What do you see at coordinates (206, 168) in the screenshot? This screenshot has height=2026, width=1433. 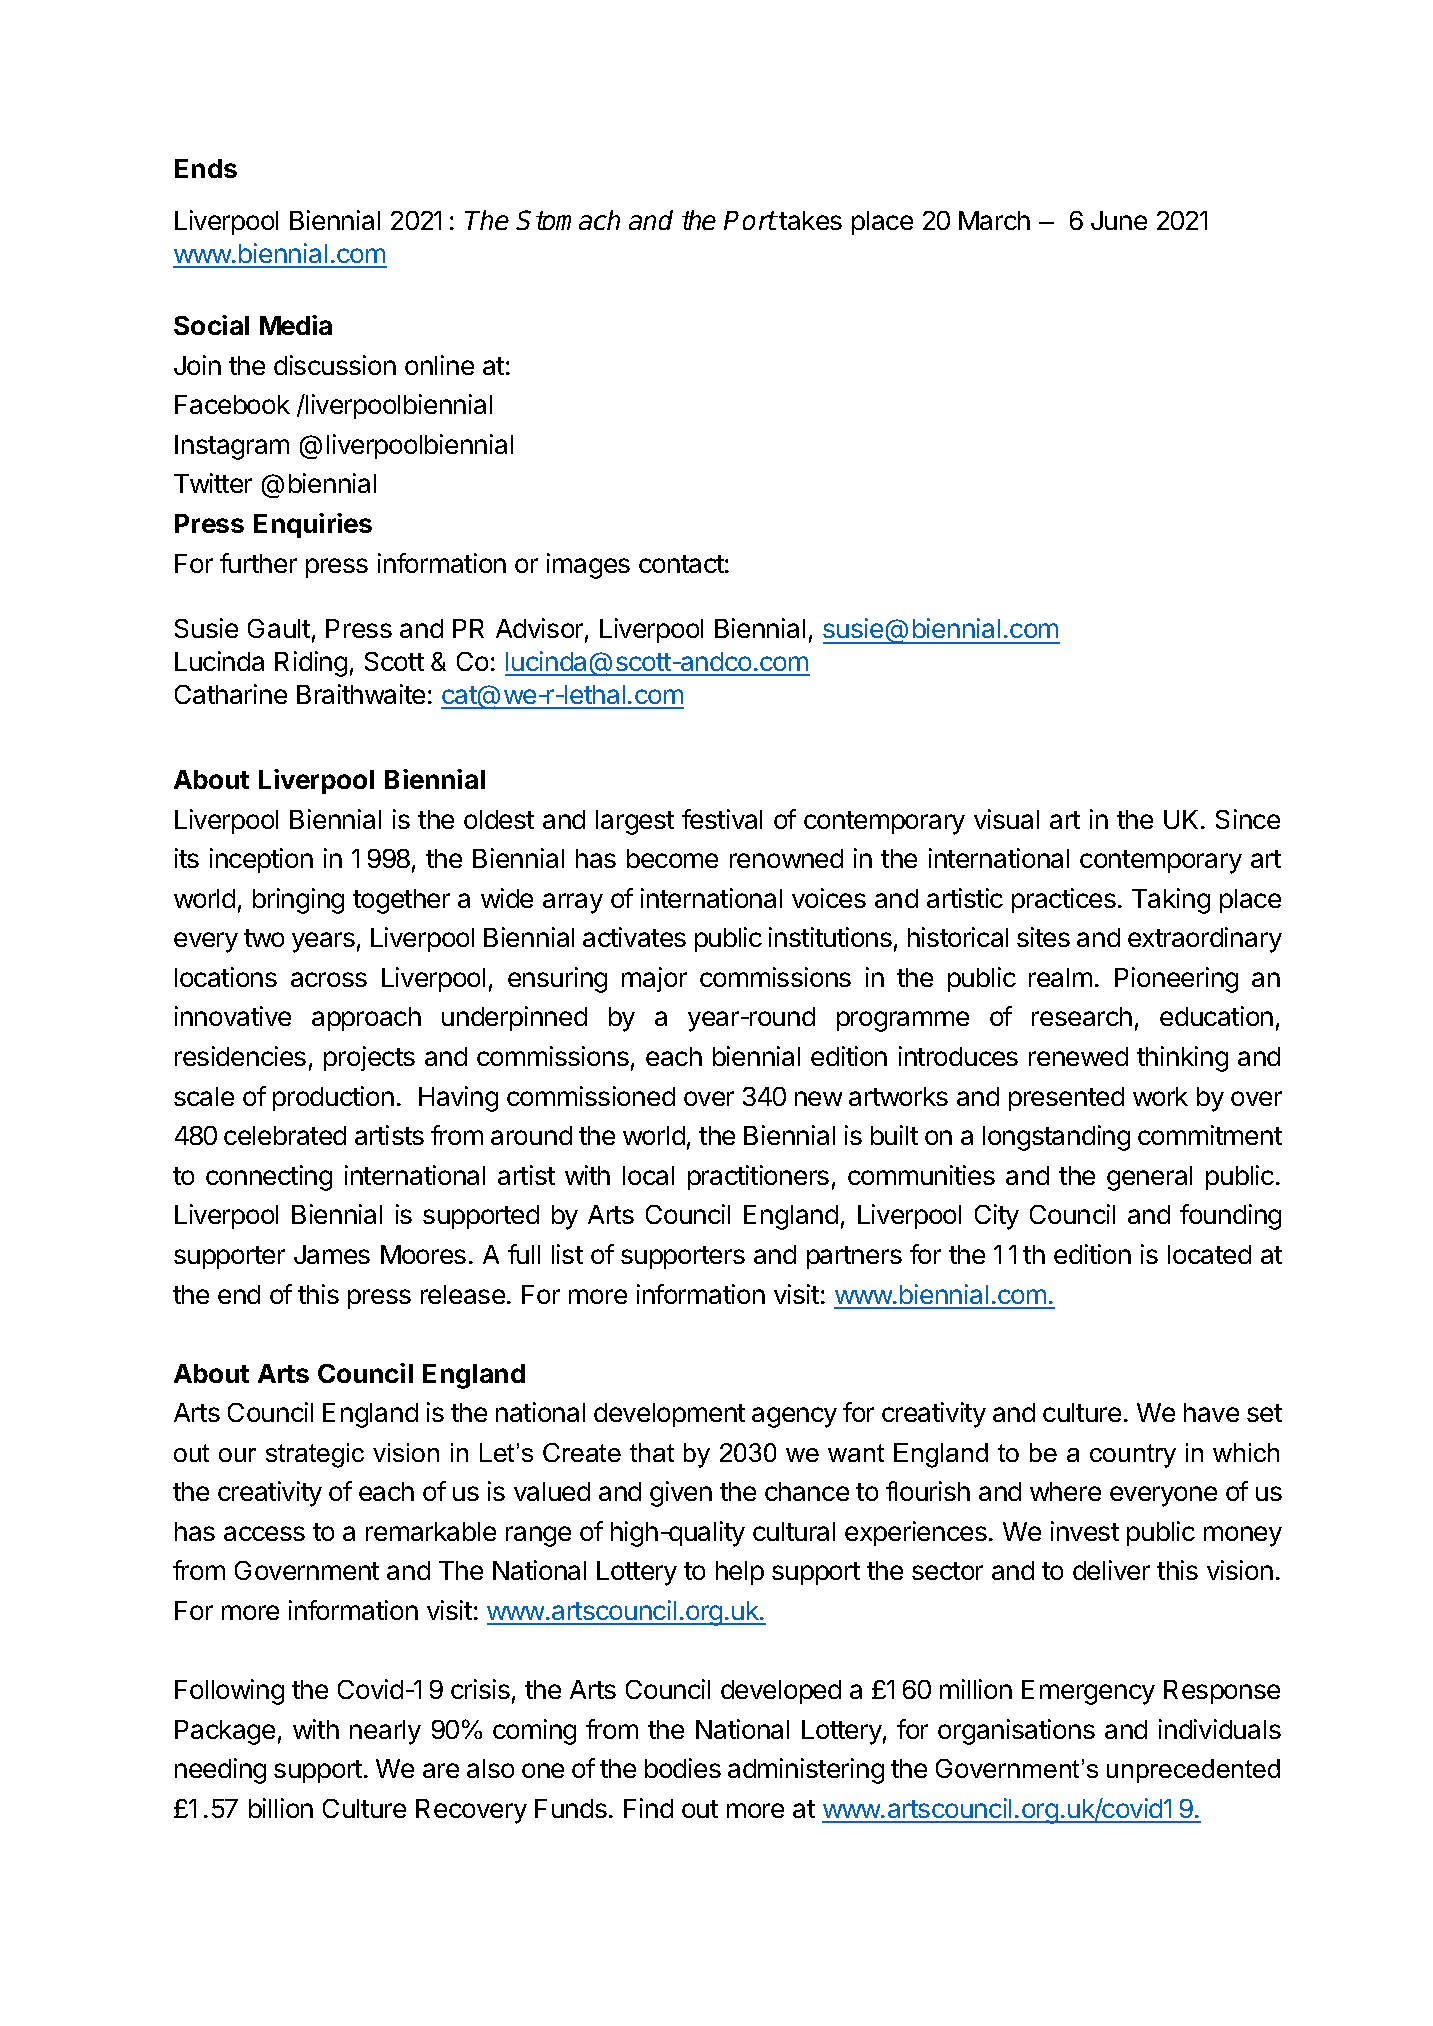 I see `Ends` at bounding box center [206, 168].
